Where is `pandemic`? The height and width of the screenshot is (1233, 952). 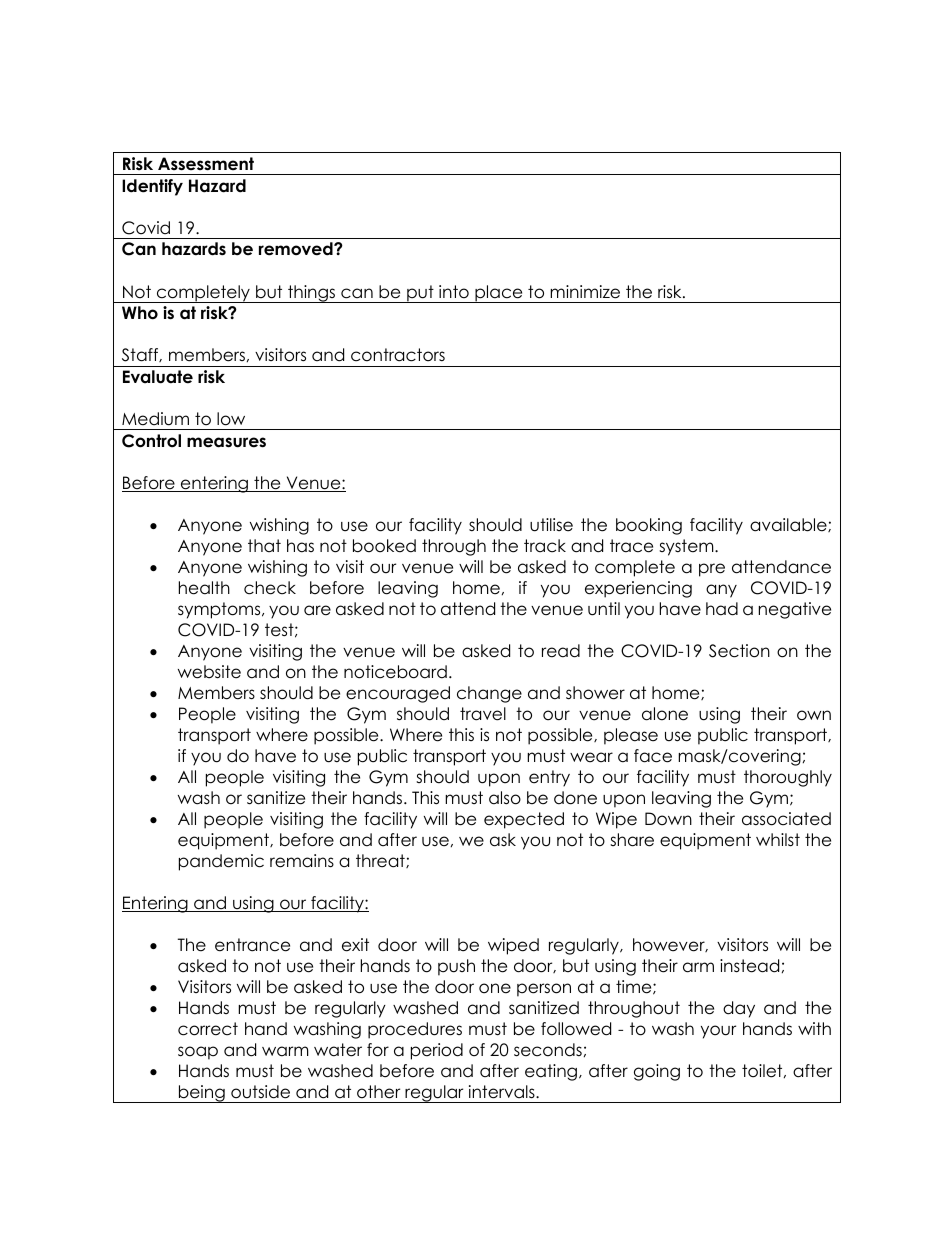
pandemic is located at coordinates (221, 862).
